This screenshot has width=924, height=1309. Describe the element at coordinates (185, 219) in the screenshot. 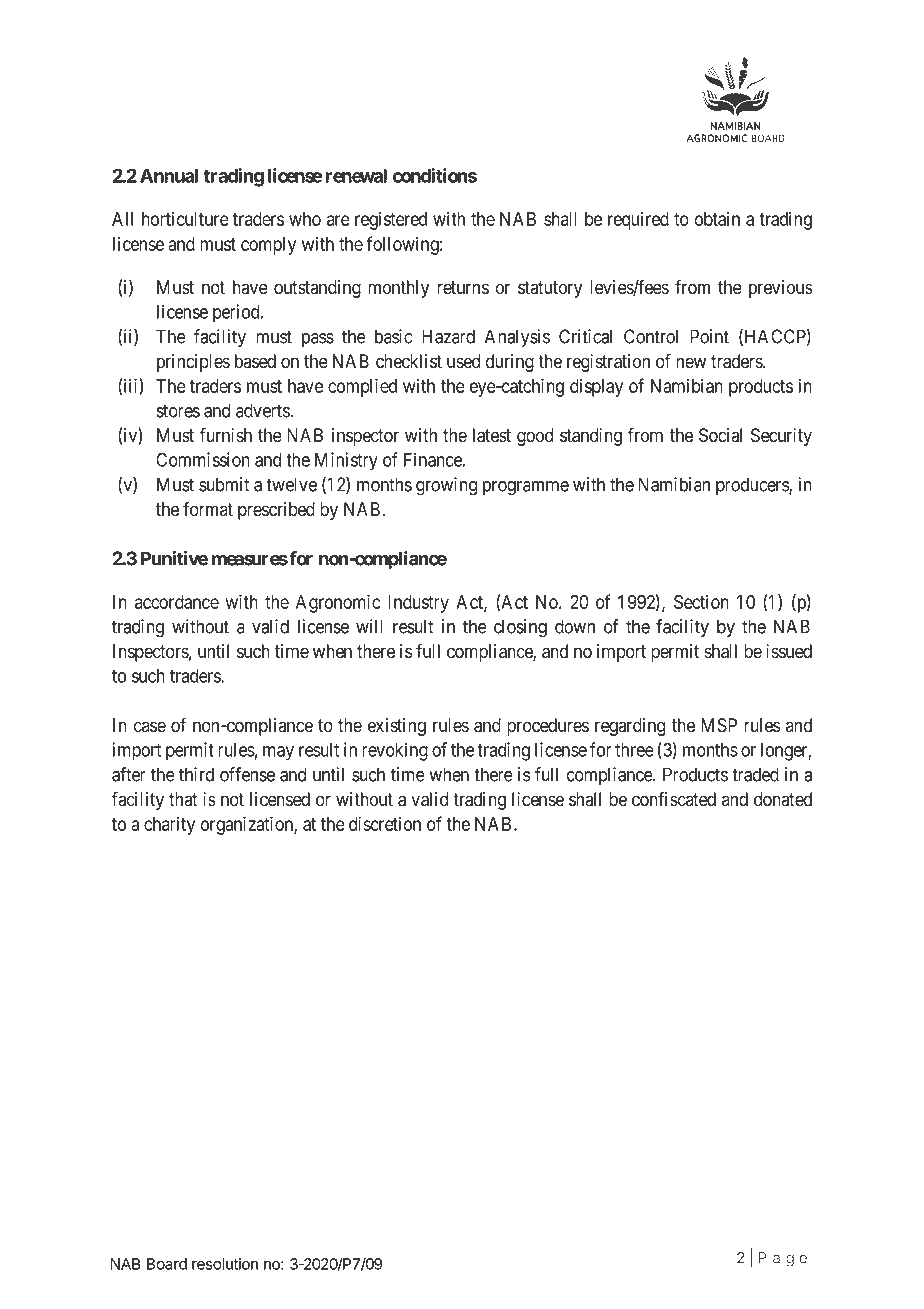

I see `horticulture` at that location.
